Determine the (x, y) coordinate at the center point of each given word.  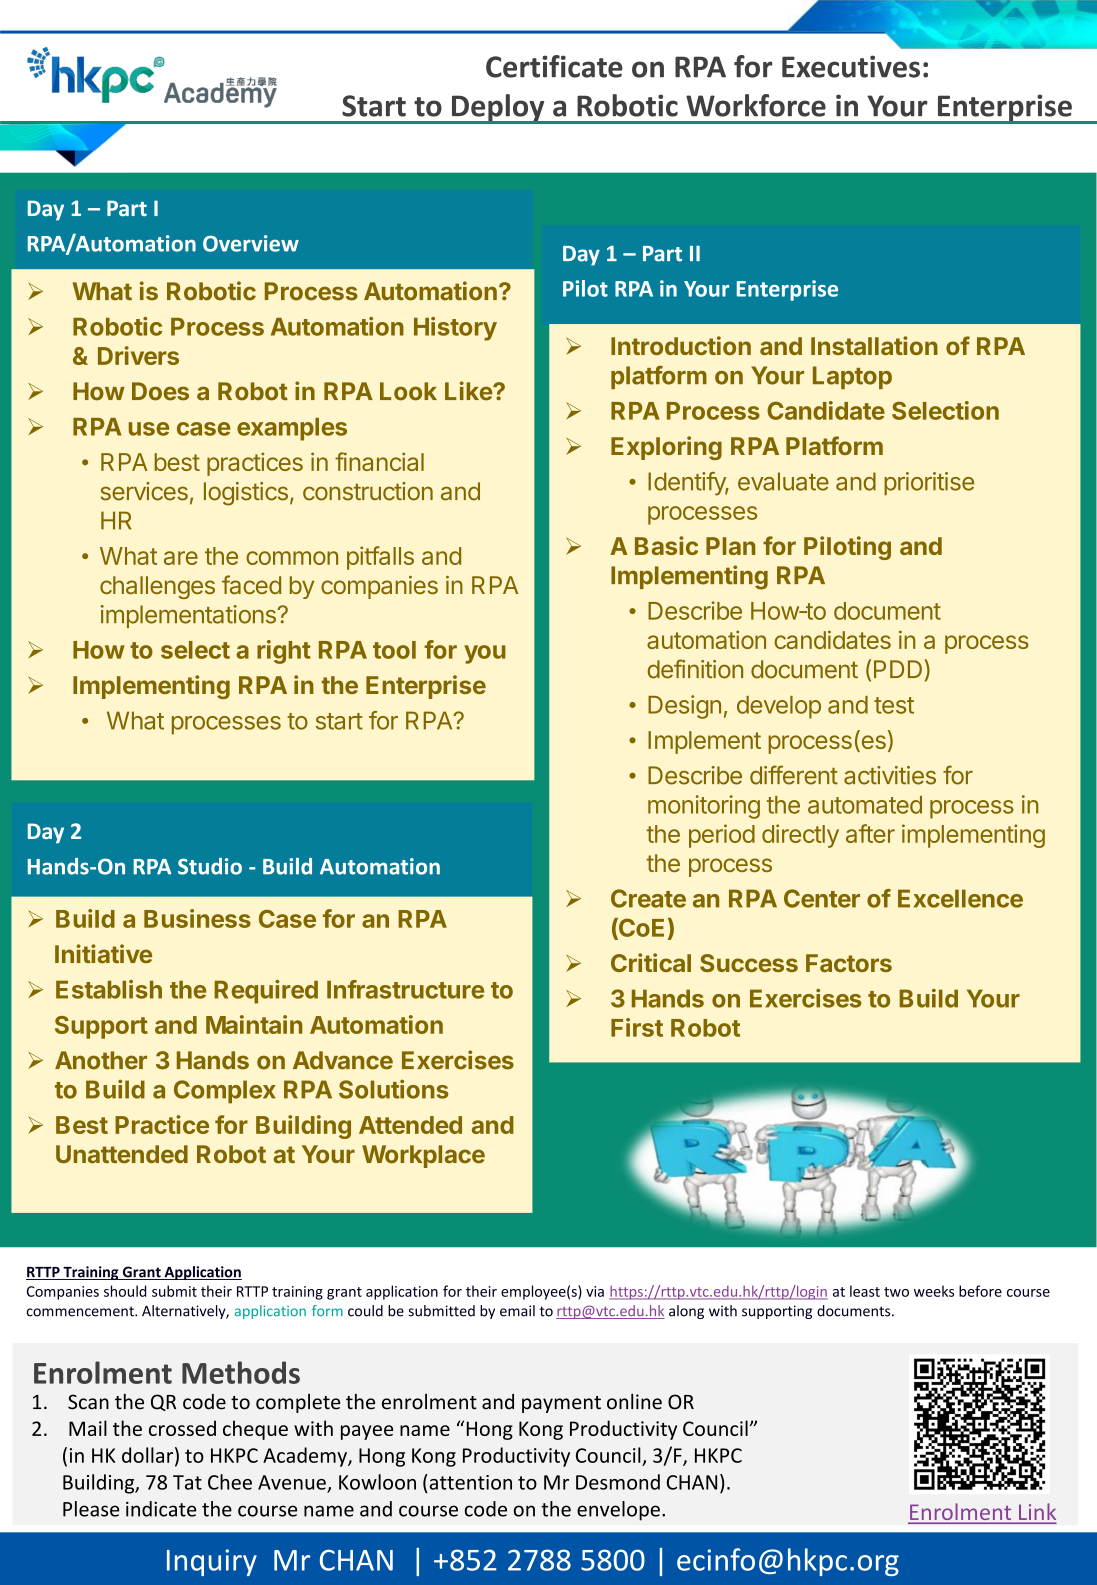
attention (469, 1482)
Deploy (498, 109)
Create (648, 898)
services (144, 491)
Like (469, 391)
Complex (225, 1092)
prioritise (929, 483)
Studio (210, 866)
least (865, 1291)
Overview (251, 243)
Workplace (423, 1156)
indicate (161, 1509)
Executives (851, 66)
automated (865, 805)
